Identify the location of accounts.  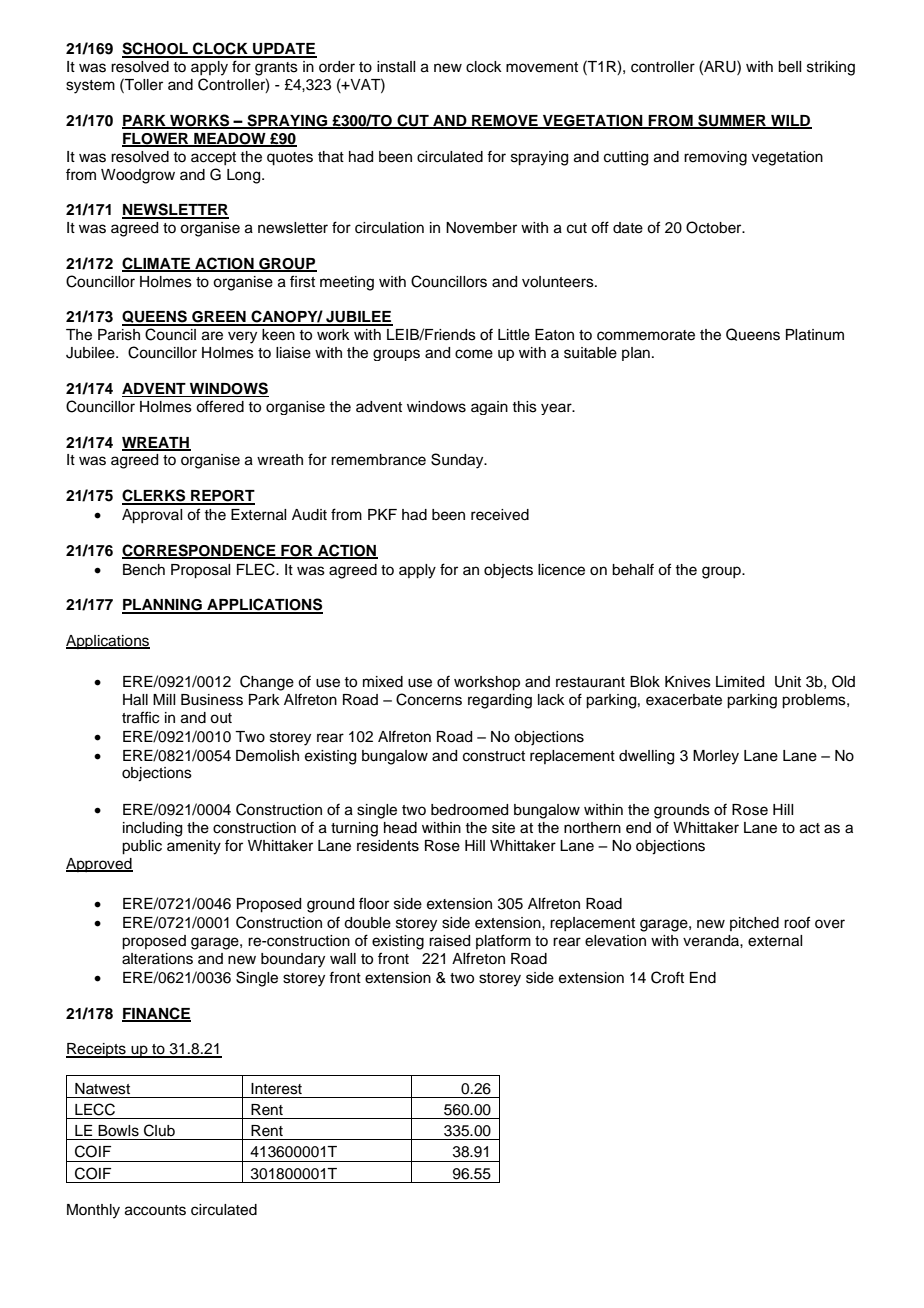
(155, 1210).
